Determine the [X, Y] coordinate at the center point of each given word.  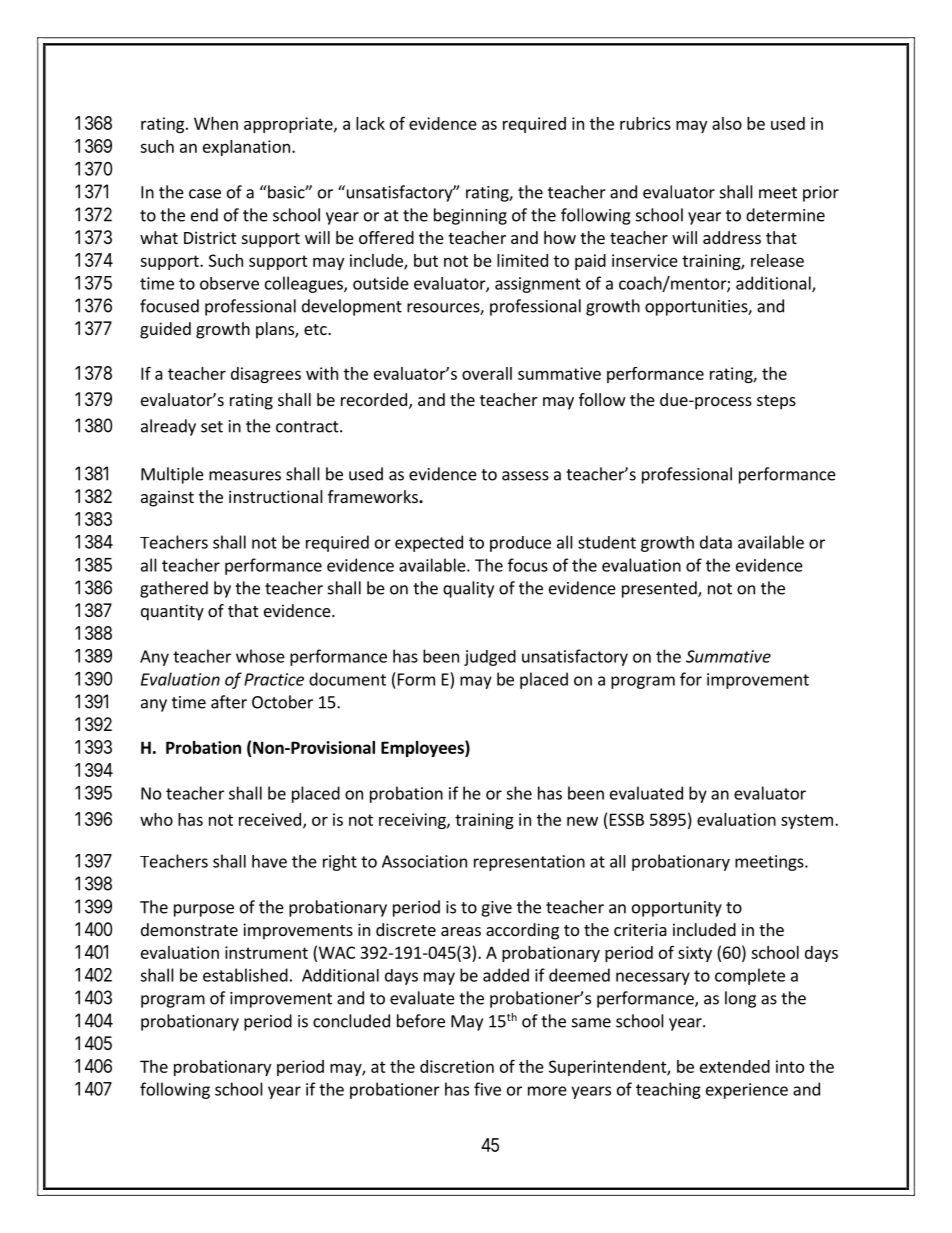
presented [660, 589]
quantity [172, 612]
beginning [470, 216]
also [727, 123]
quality [468, 589]
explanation [246, 148]
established [245, 975]
